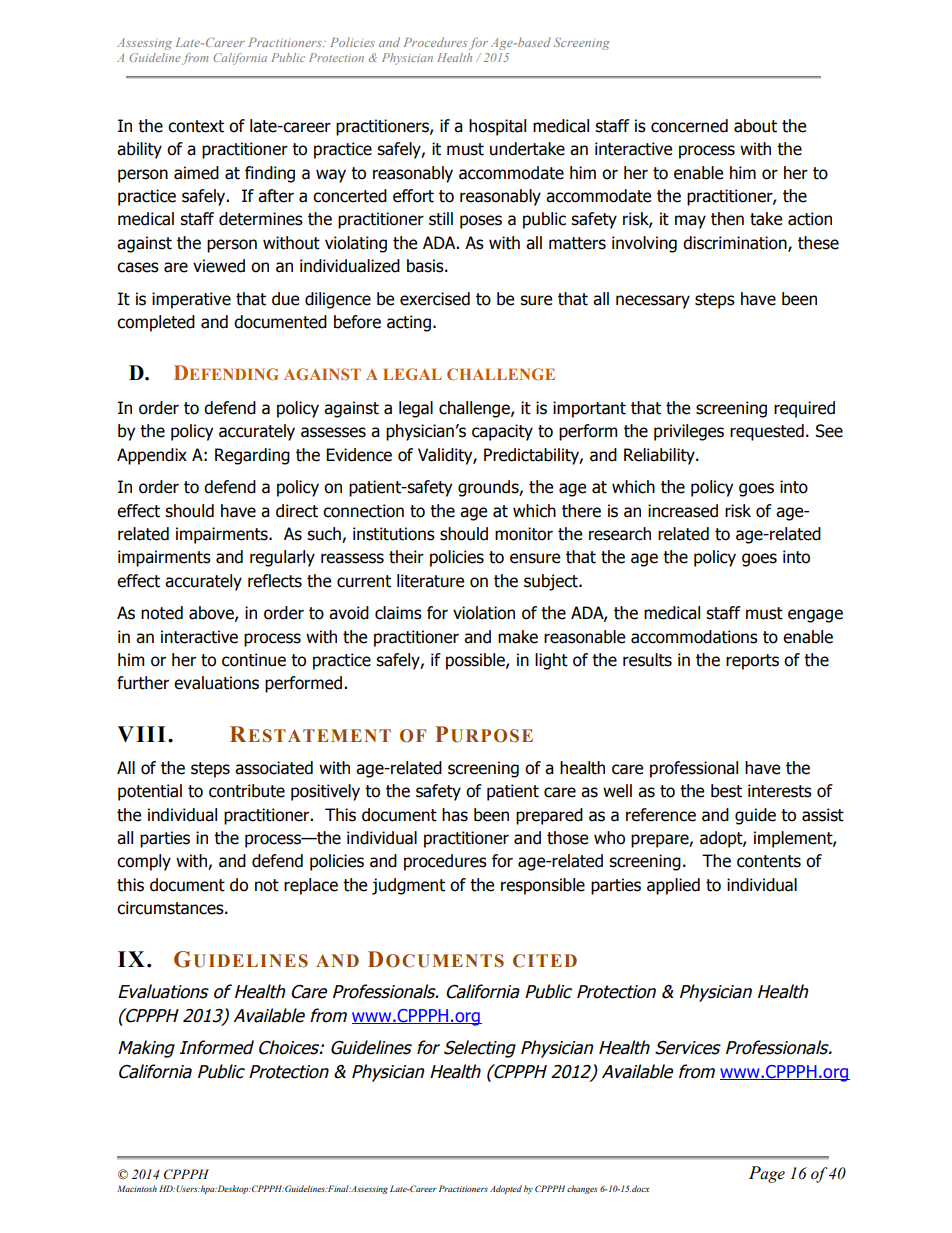  Describe the element at coordinates (254, 660) in the image. I see `continue` at that location.
